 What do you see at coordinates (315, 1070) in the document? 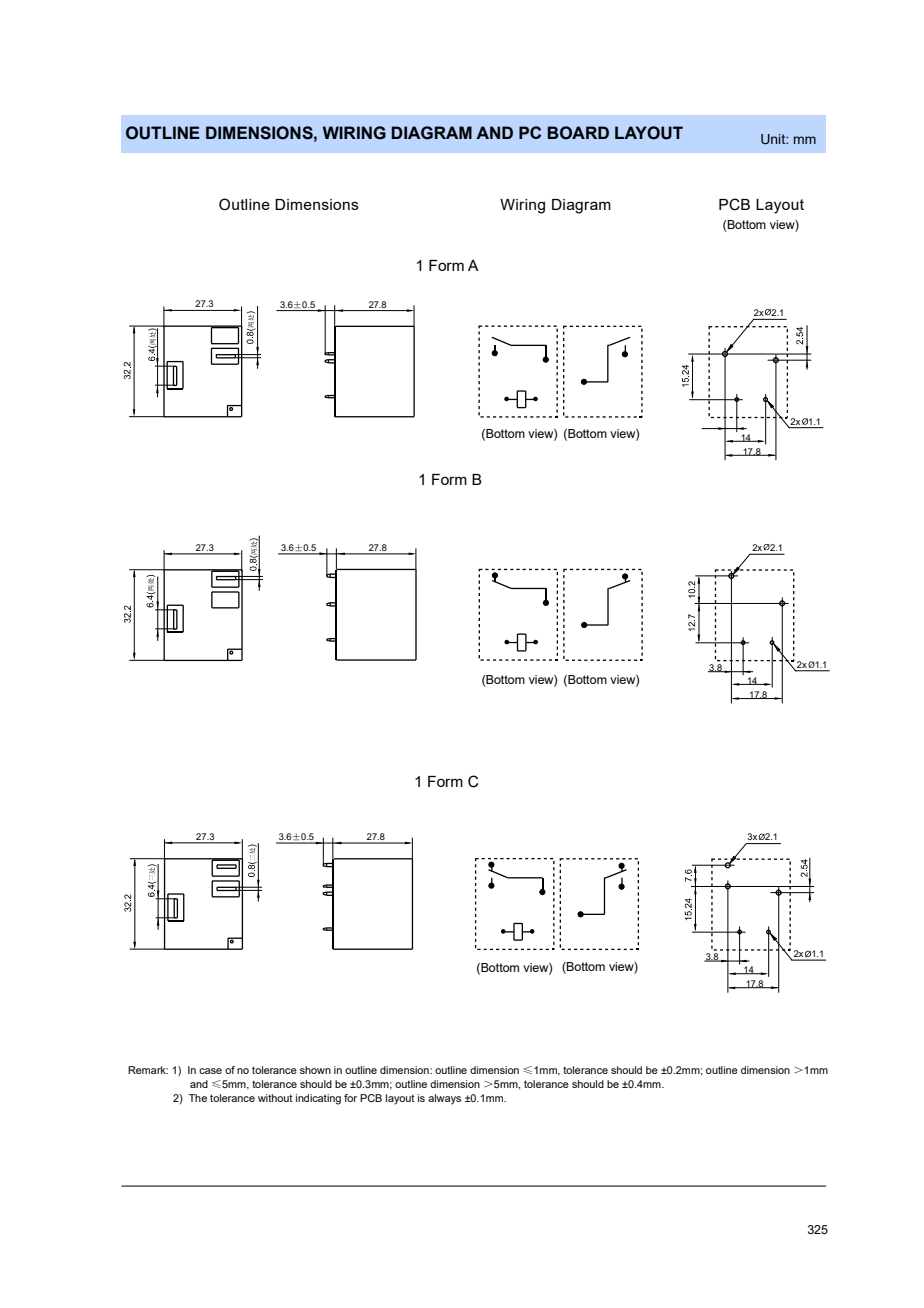
I see `shown` at bounding box center [315, 1070].
